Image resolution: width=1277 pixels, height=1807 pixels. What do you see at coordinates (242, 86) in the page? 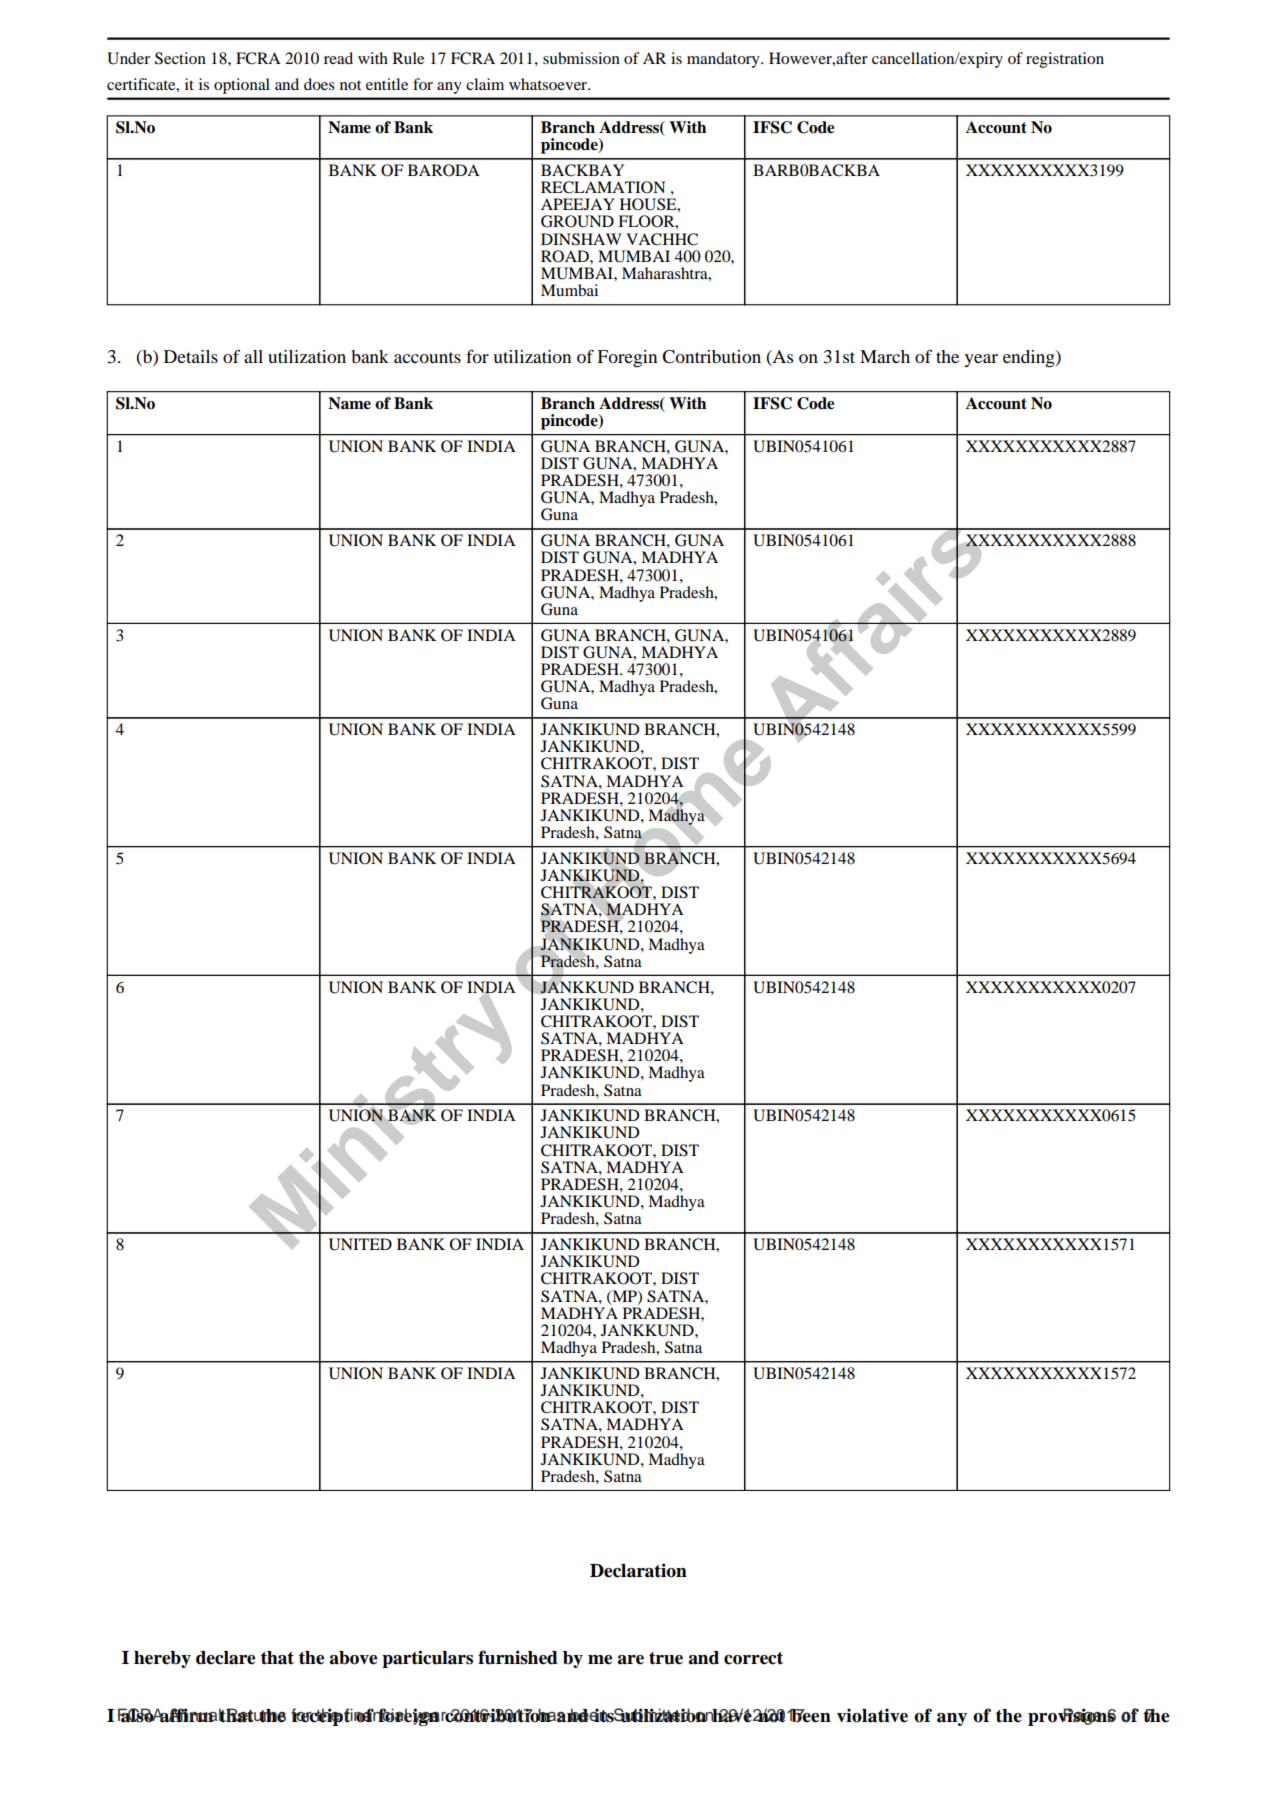
I see `optional` at bounding box center [242, 86].
